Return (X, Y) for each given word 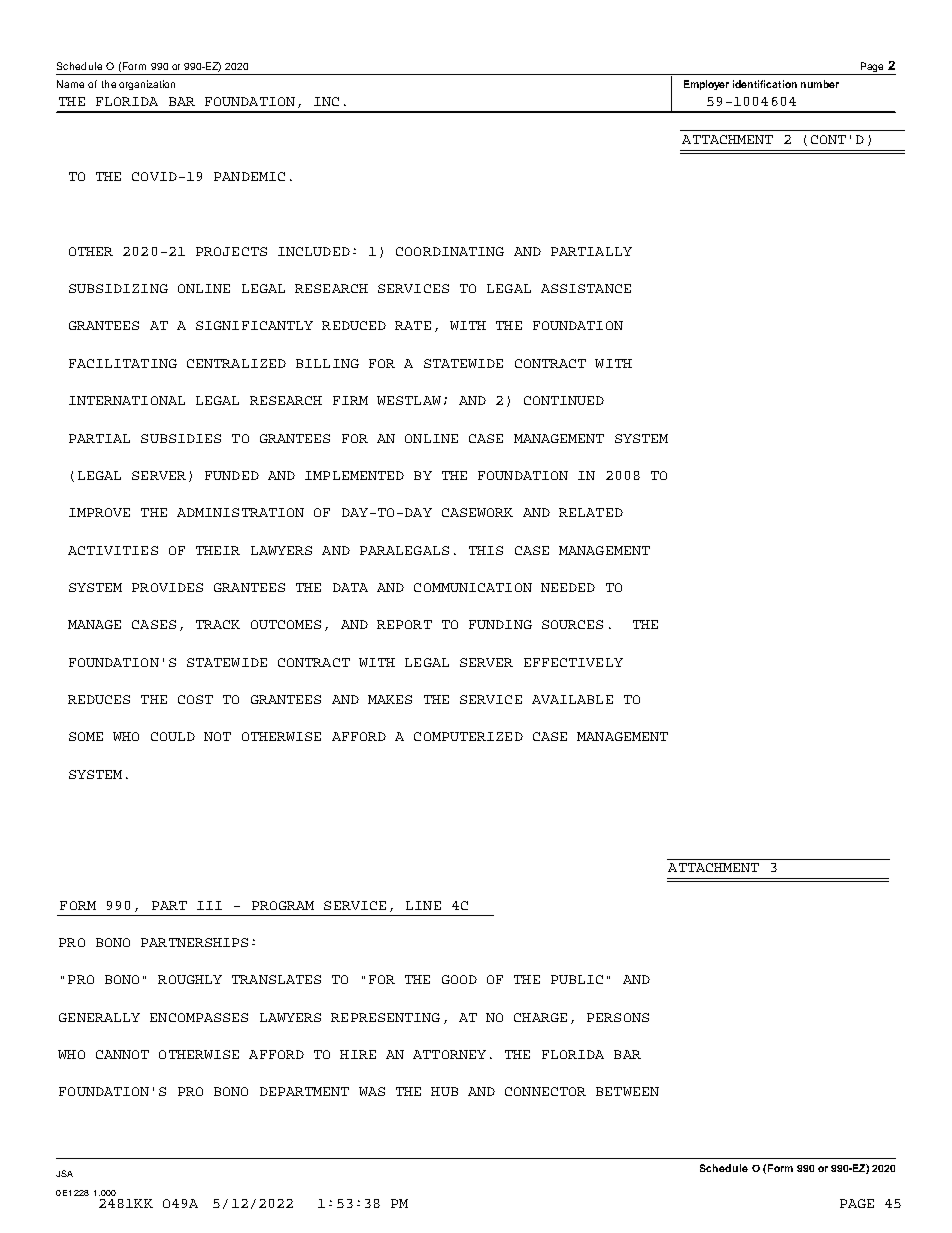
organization (147, 85)
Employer (706, 85)
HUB (444, 1091)
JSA (64, 1173)
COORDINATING (450, 251)
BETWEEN (627, 1091)
